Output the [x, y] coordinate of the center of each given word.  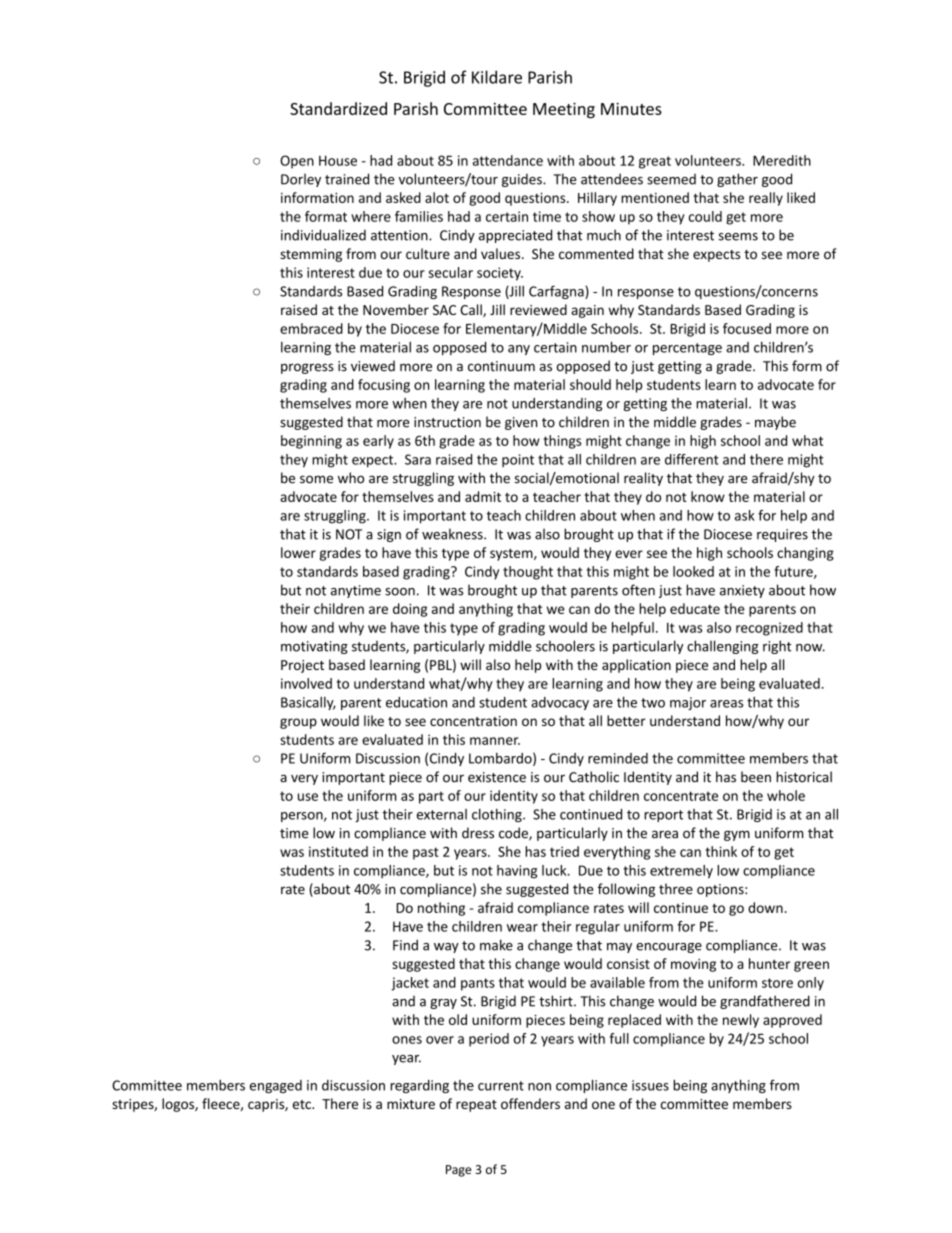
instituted [338, 851]
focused [747, 328]
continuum [501, 366]
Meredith [782, 160]
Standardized [338, 108]
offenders [530, 1103]
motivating [314, 647]
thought [528, 573]
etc [303, 1104]
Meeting [564, 110]
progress [307, 368]
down [765, 907]
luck [555, 870]
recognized [769, 629]
